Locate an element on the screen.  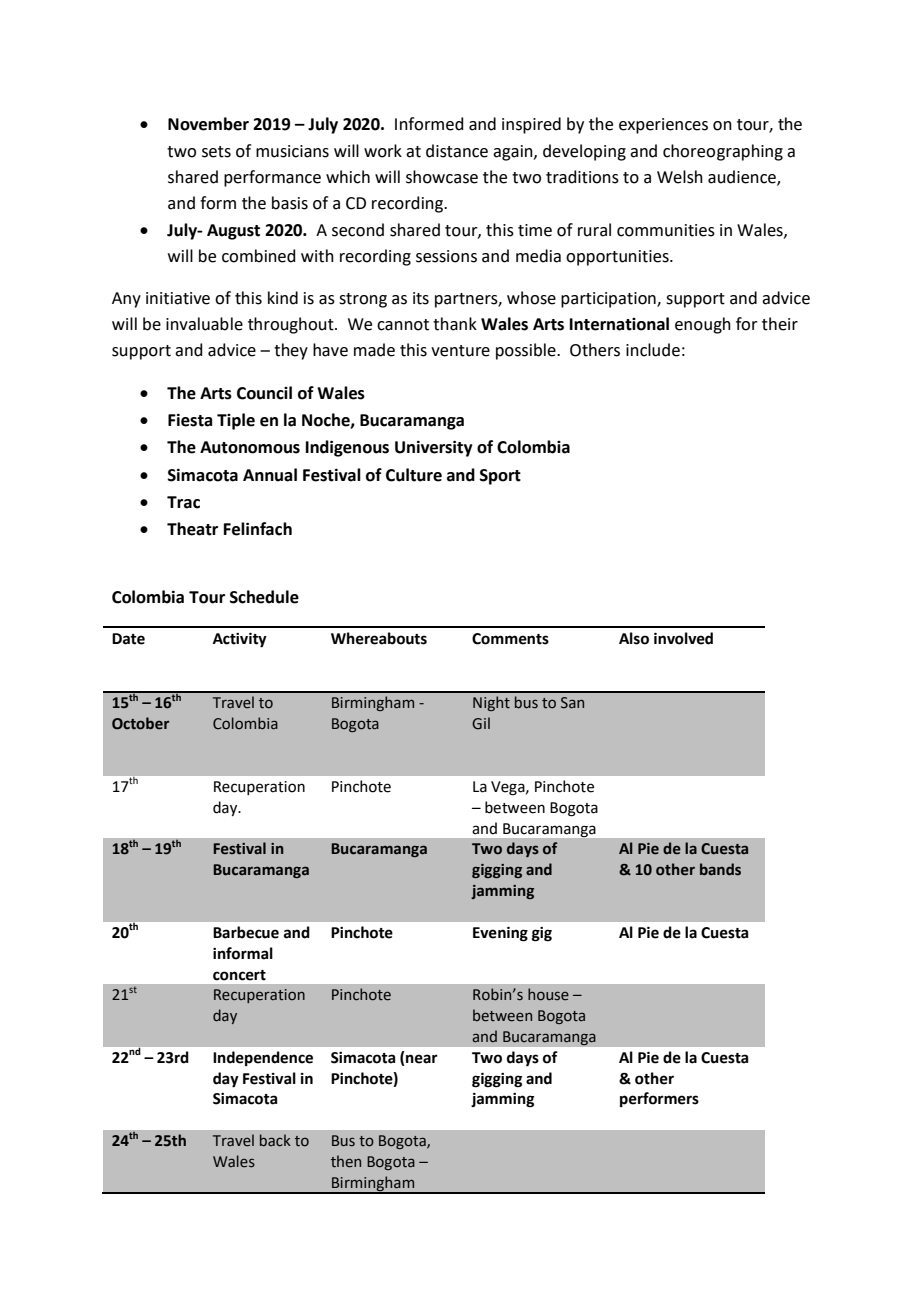
Trac is located at coordinates (183, 502).
